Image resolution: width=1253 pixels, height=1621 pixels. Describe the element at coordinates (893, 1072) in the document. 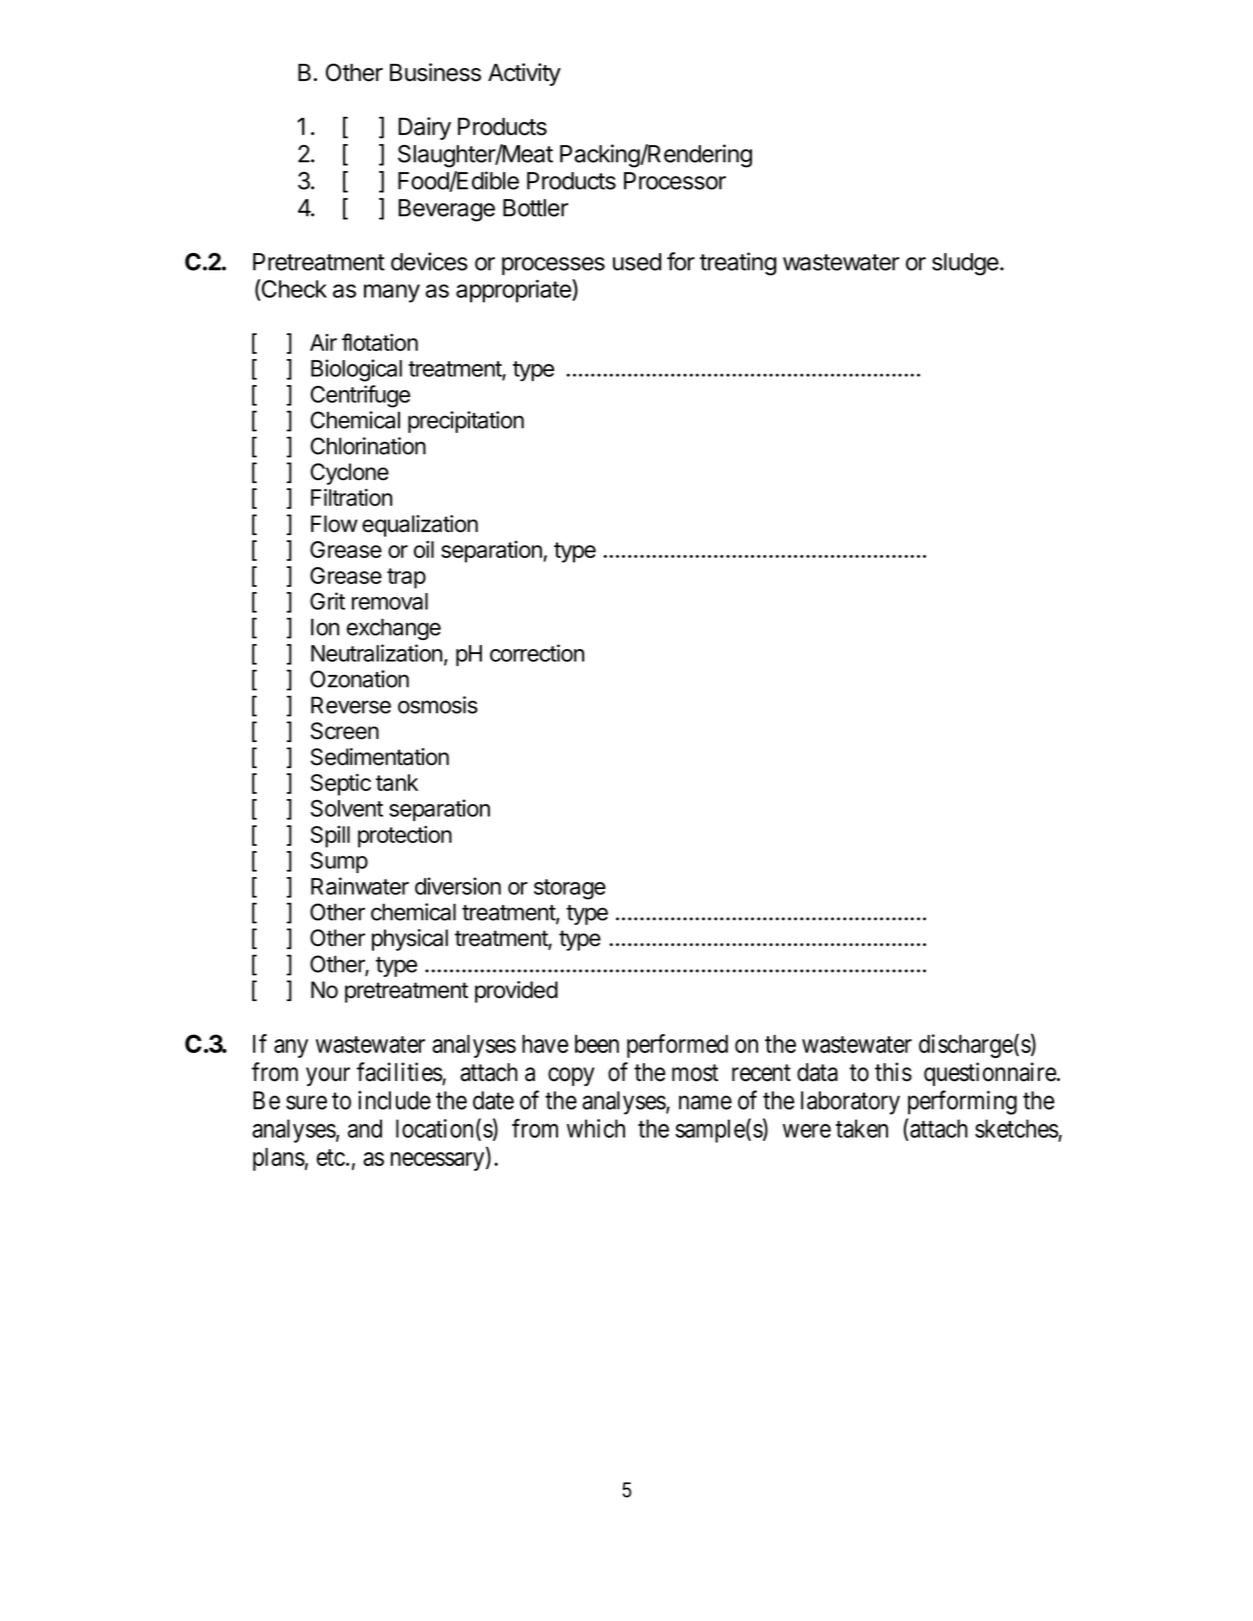

I see `this` at that location.
